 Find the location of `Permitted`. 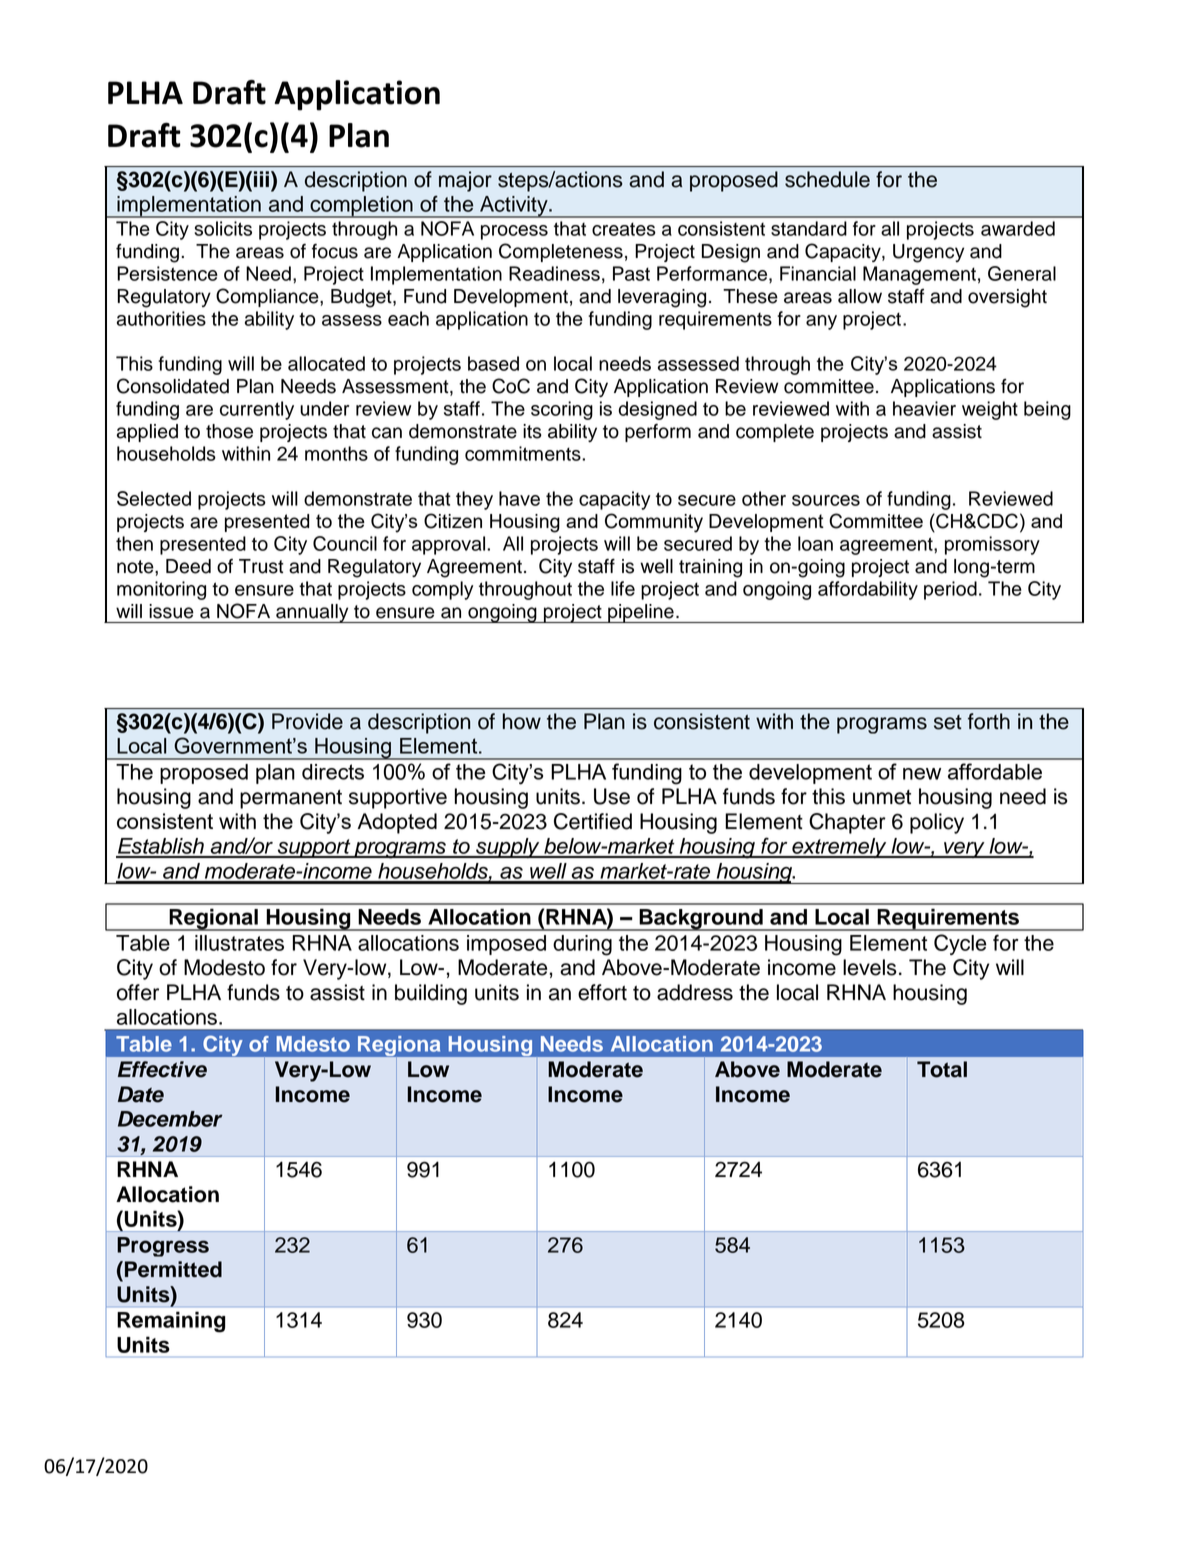

Permitted is located at coordinates (173, 1269).
